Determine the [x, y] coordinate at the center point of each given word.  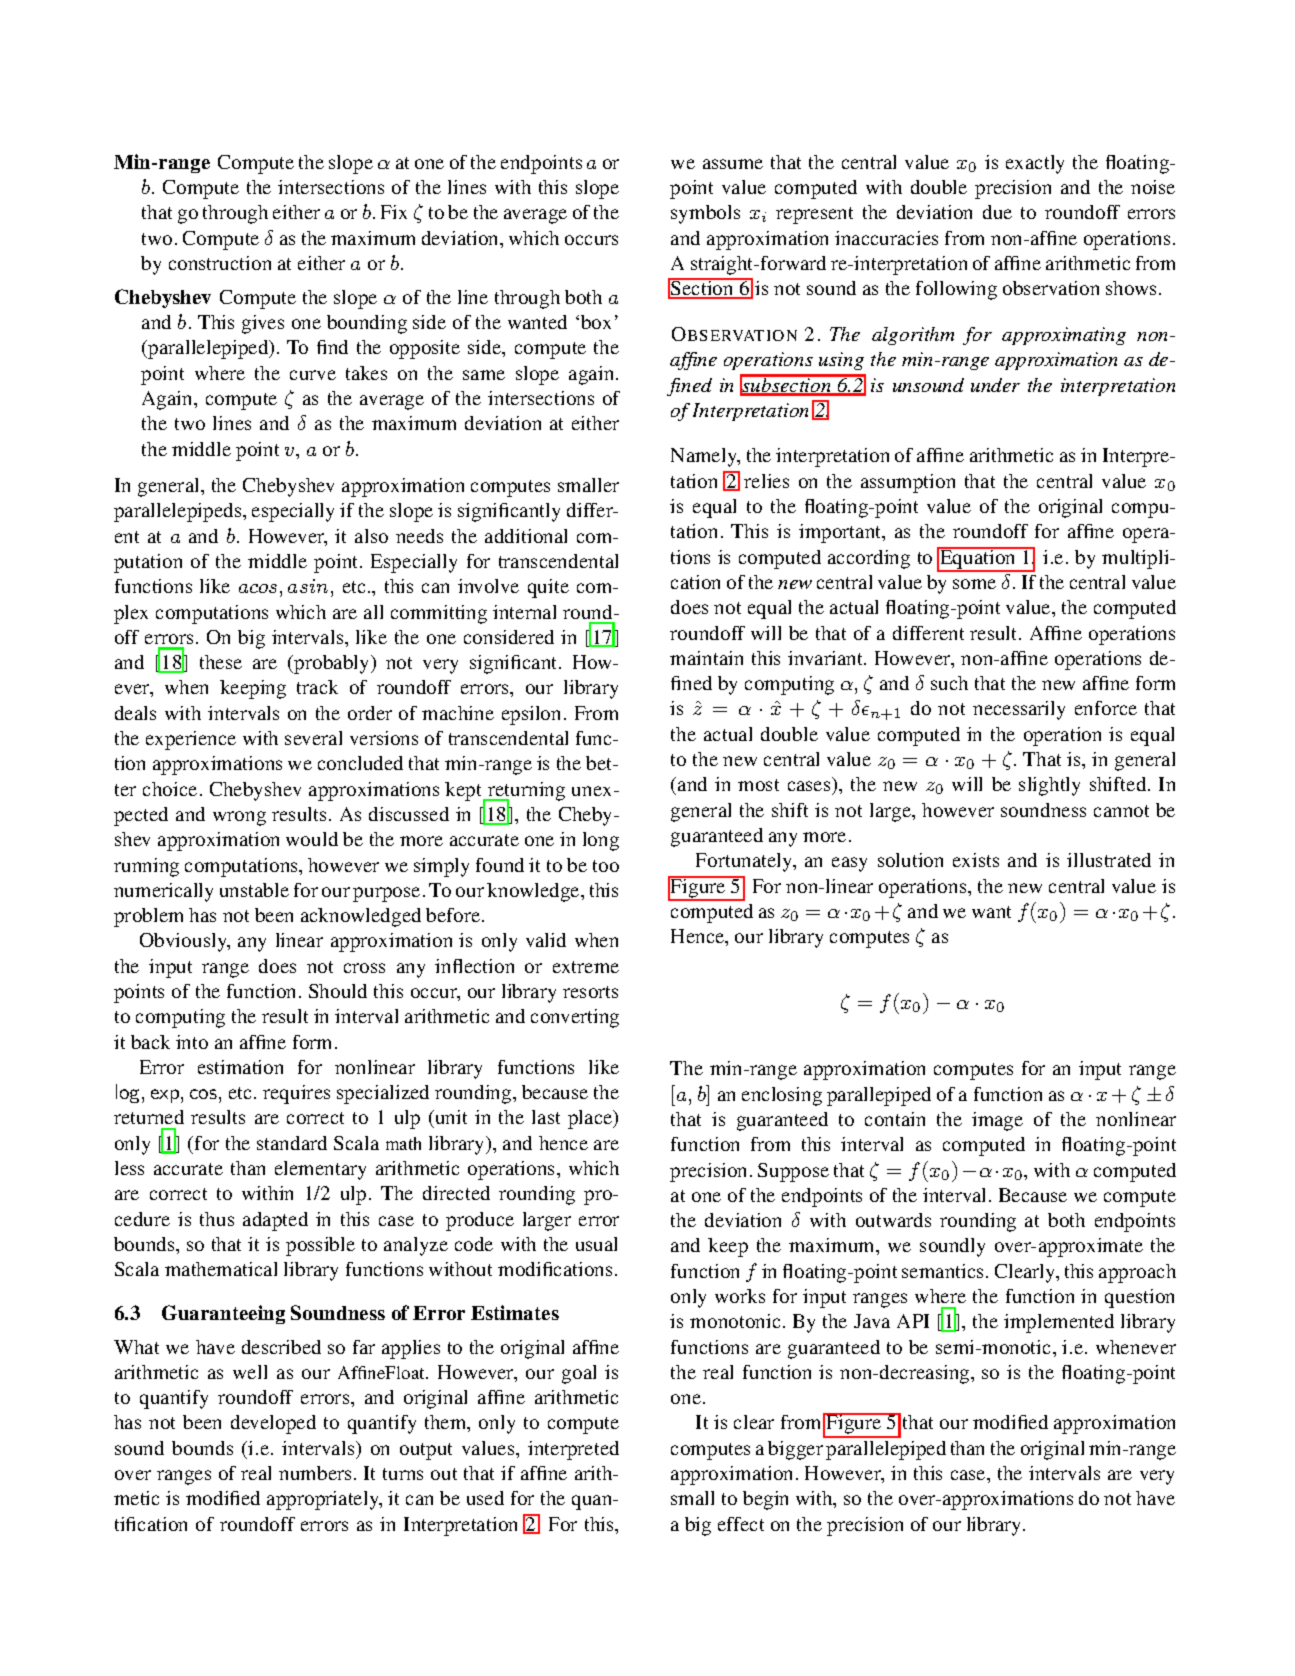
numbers [315, 1473]
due [997, 212]
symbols [705, 214]
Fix [394, 212]
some [974, 584]
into [192, 1042]
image [997, 1121]
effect [741, 1524]
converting [575, 1018]
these [221, 662]
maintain [706, 658]
